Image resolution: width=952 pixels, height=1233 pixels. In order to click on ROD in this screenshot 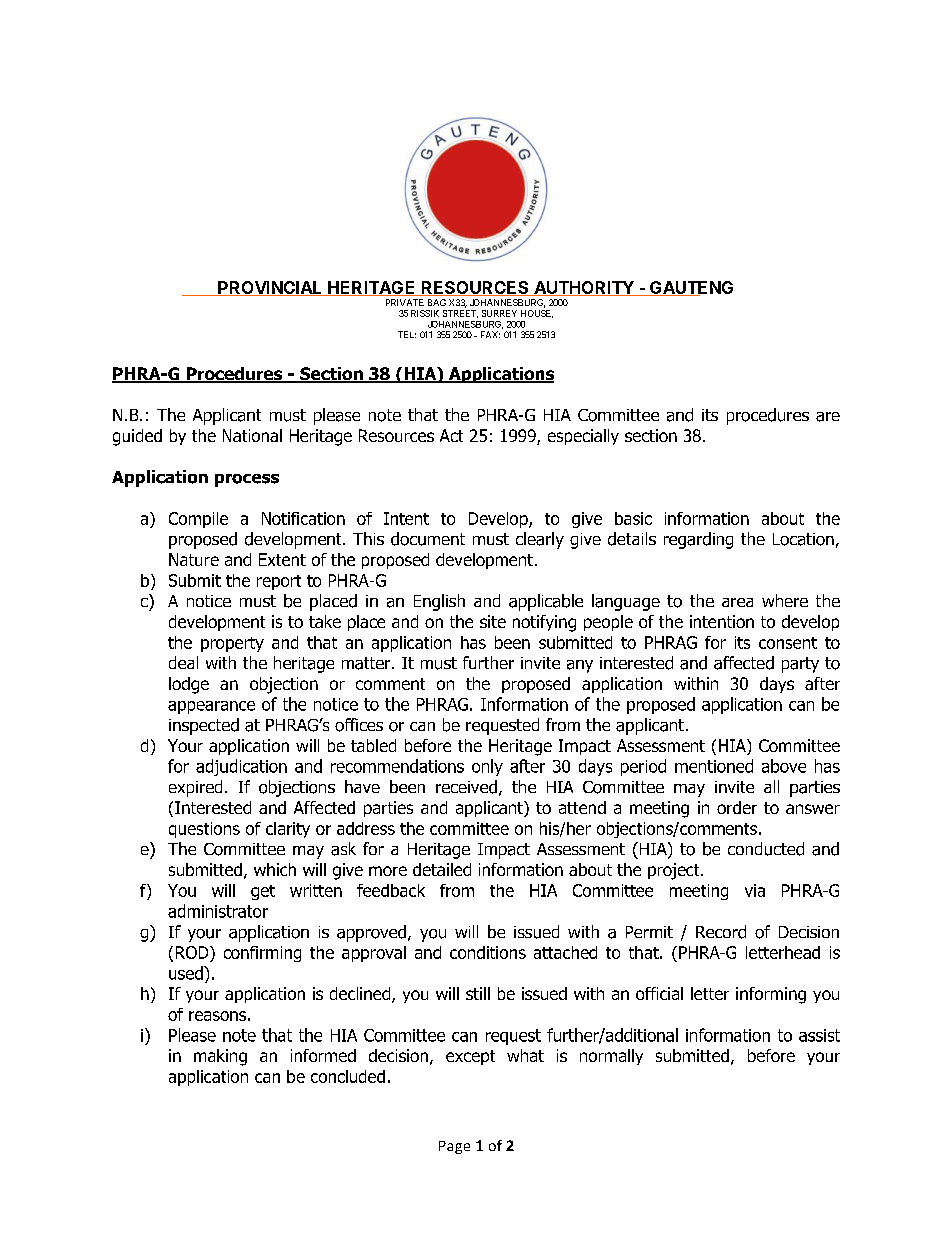, I will do `click(193, 952)`.
